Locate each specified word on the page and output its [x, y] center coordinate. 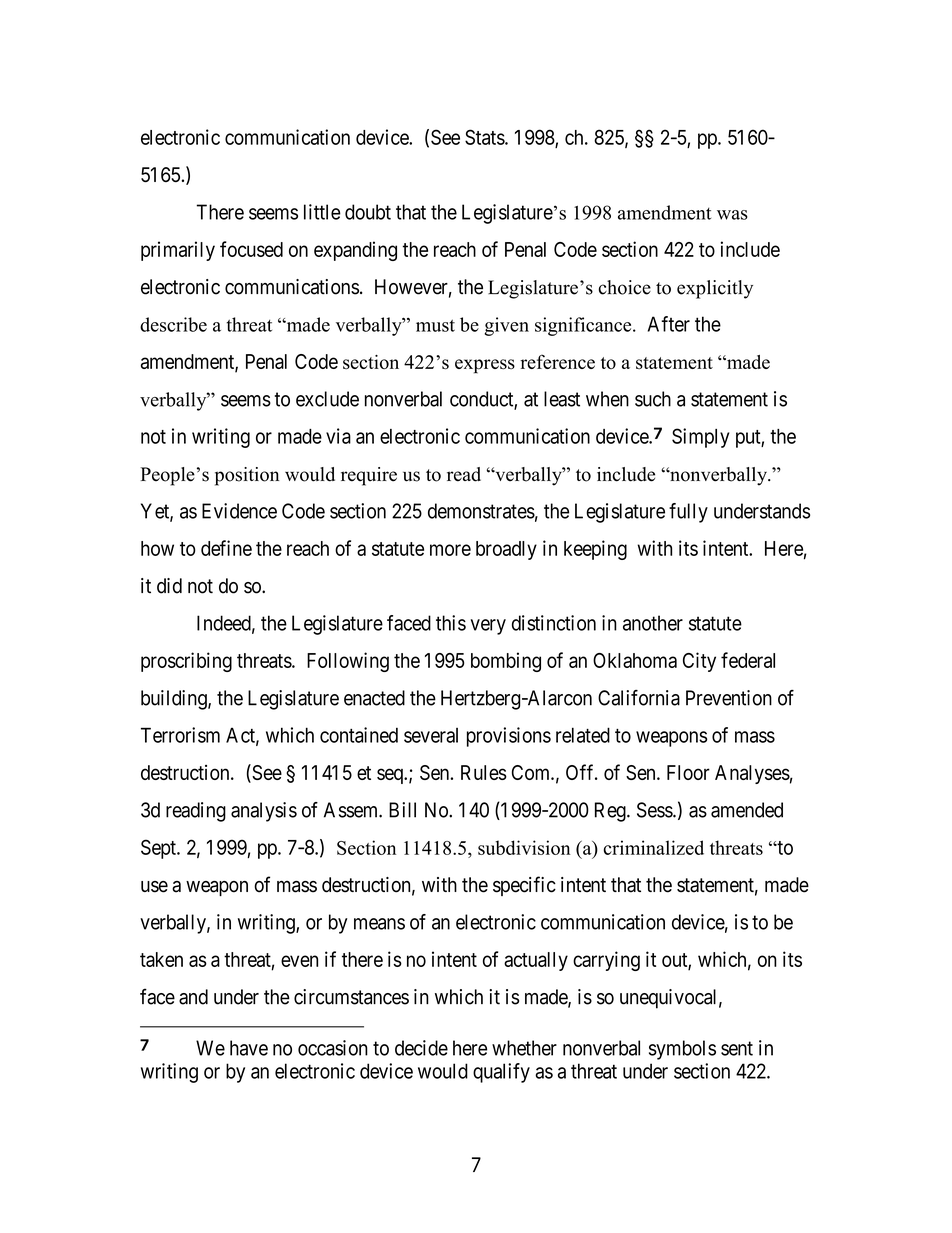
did [169, 586]
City [699, 662]
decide [421, 1048]
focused [251, 249]
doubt [368, 212]
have [249, 1048]
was [732, 215]
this [451, 623]
